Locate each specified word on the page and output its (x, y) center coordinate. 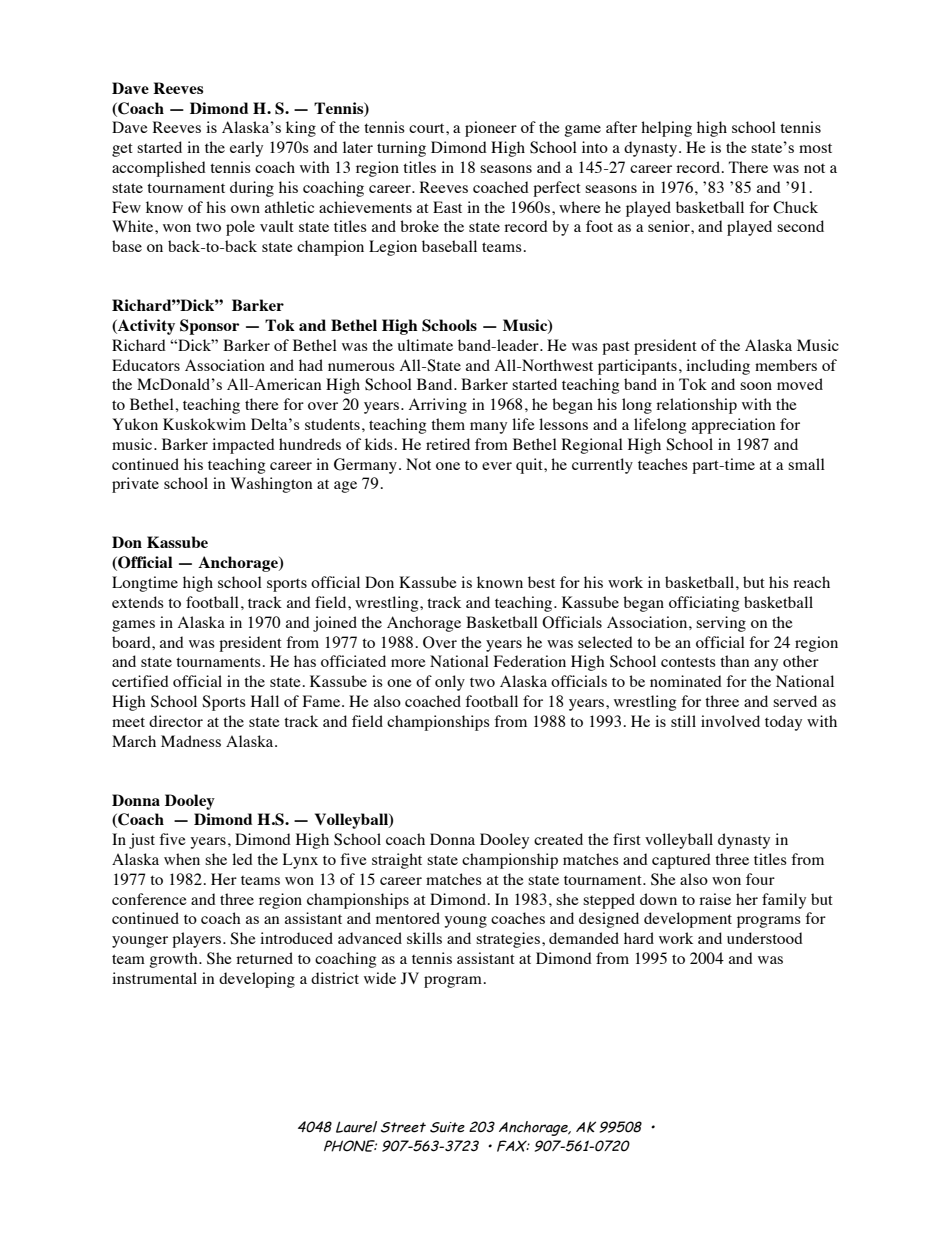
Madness (191, 741)
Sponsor (209, 327)
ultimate (425, 345)
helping (666, 129)
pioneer (491, 129)
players (196, 940)
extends (138, 602)
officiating (704, 604)
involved (730, 721)
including (718, 367)
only (450, 683)
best (541, 582)
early (246, 149)
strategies (508, 940)
